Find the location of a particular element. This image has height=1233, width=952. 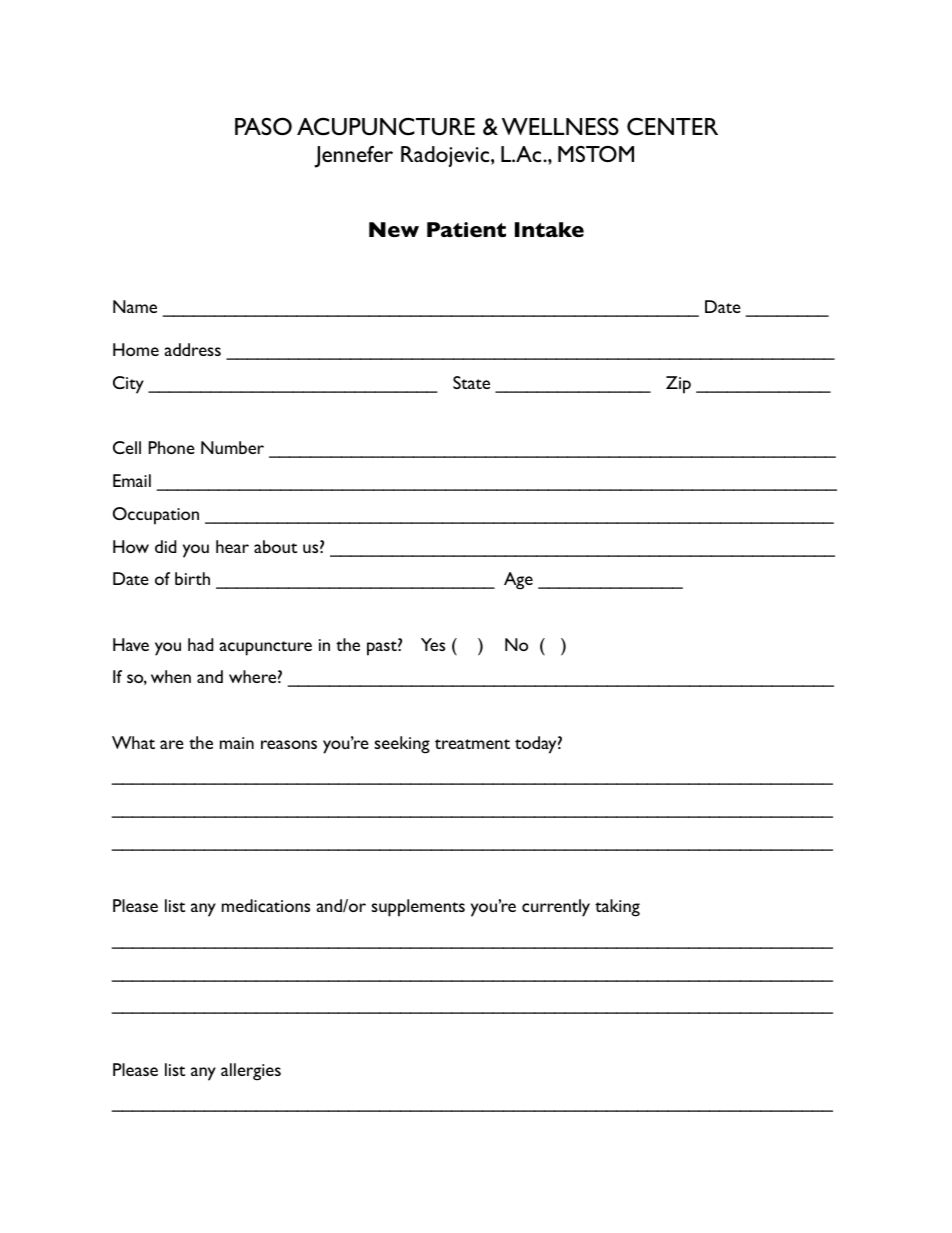

Yes is located at coordinates (433, 644).
